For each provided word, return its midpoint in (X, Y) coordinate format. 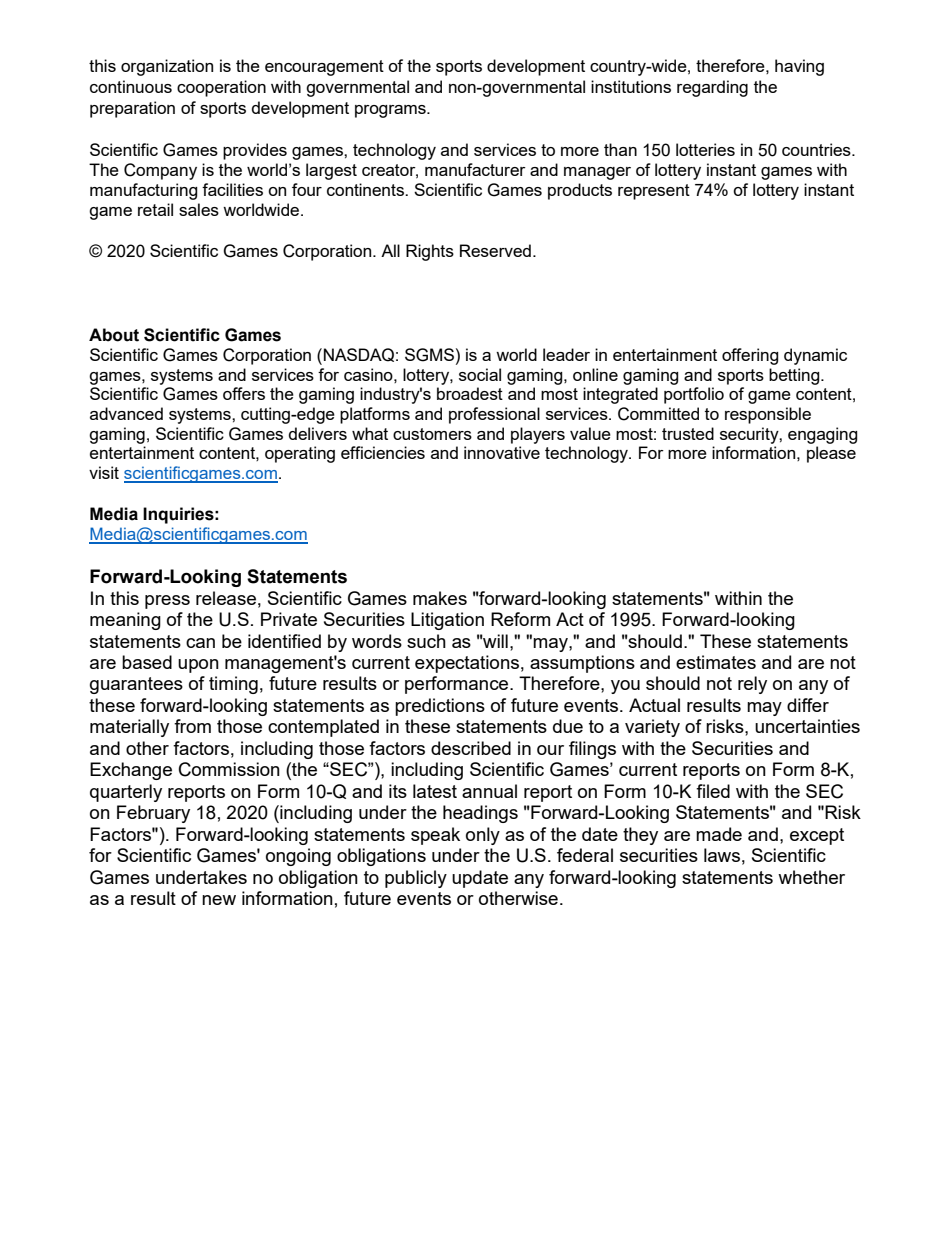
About (114, 335)
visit (104, 472)
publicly (416, 879)
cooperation (221, 88)
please (831, 454)
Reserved (495, 250)
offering (750, 356)
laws (722, 855)
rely (752, 685)
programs (391, 111)
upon (198, 666)
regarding (712, 88)
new (219, 900)
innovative (502, 452)
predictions (440, 707)
